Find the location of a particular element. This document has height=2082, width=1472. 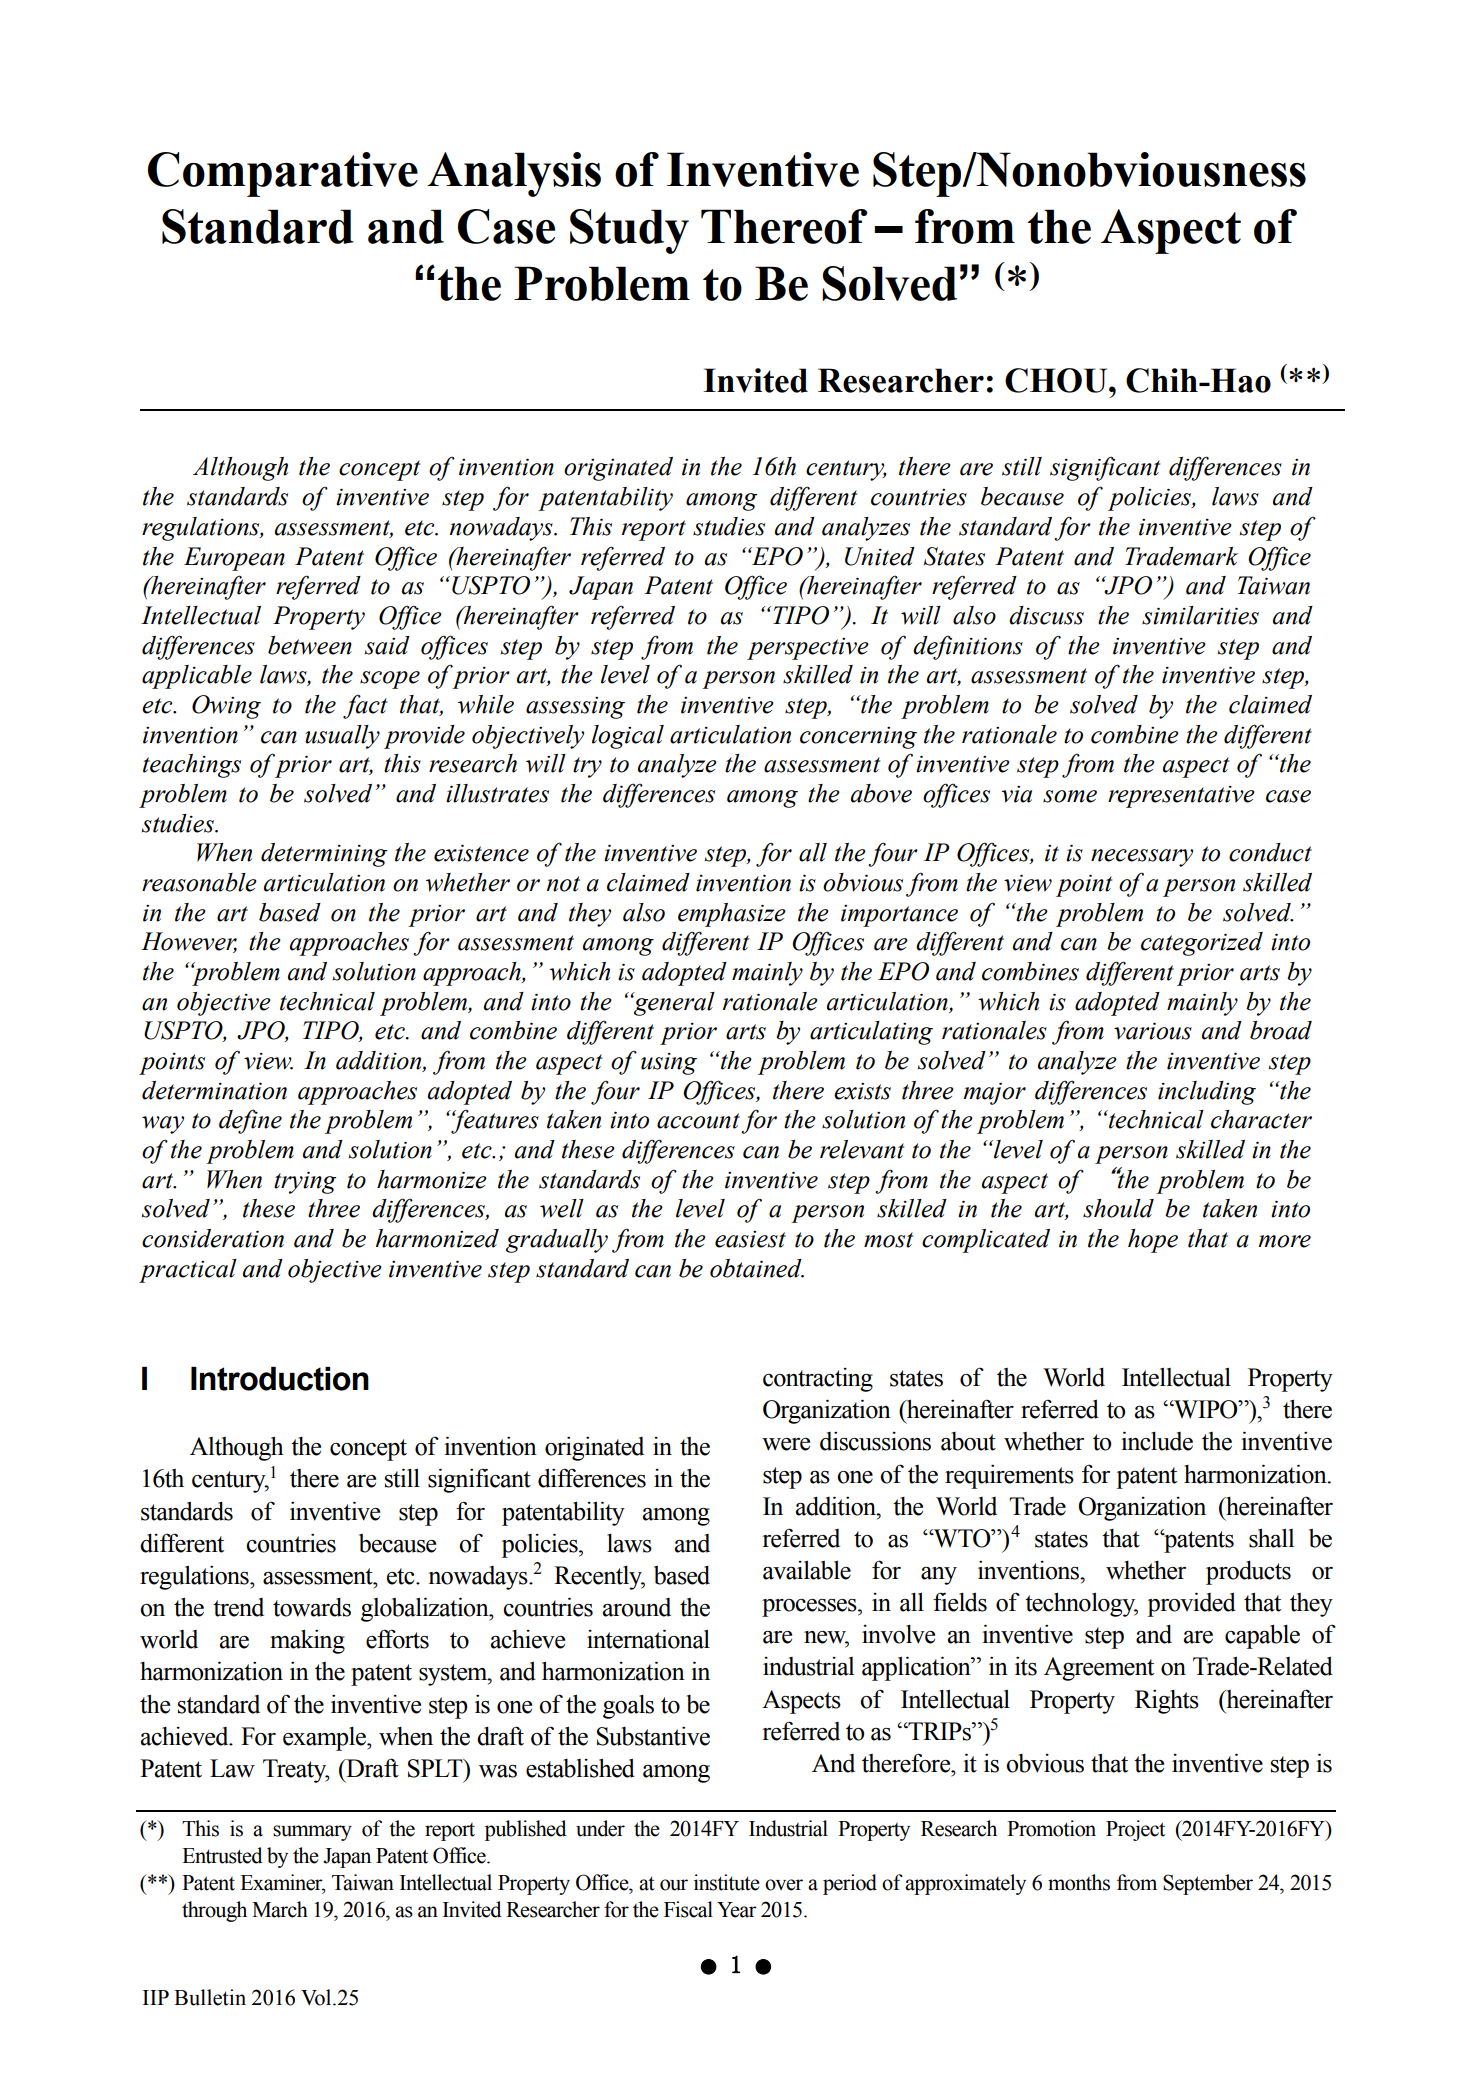

include is located at coordinates (1157, 1441).
